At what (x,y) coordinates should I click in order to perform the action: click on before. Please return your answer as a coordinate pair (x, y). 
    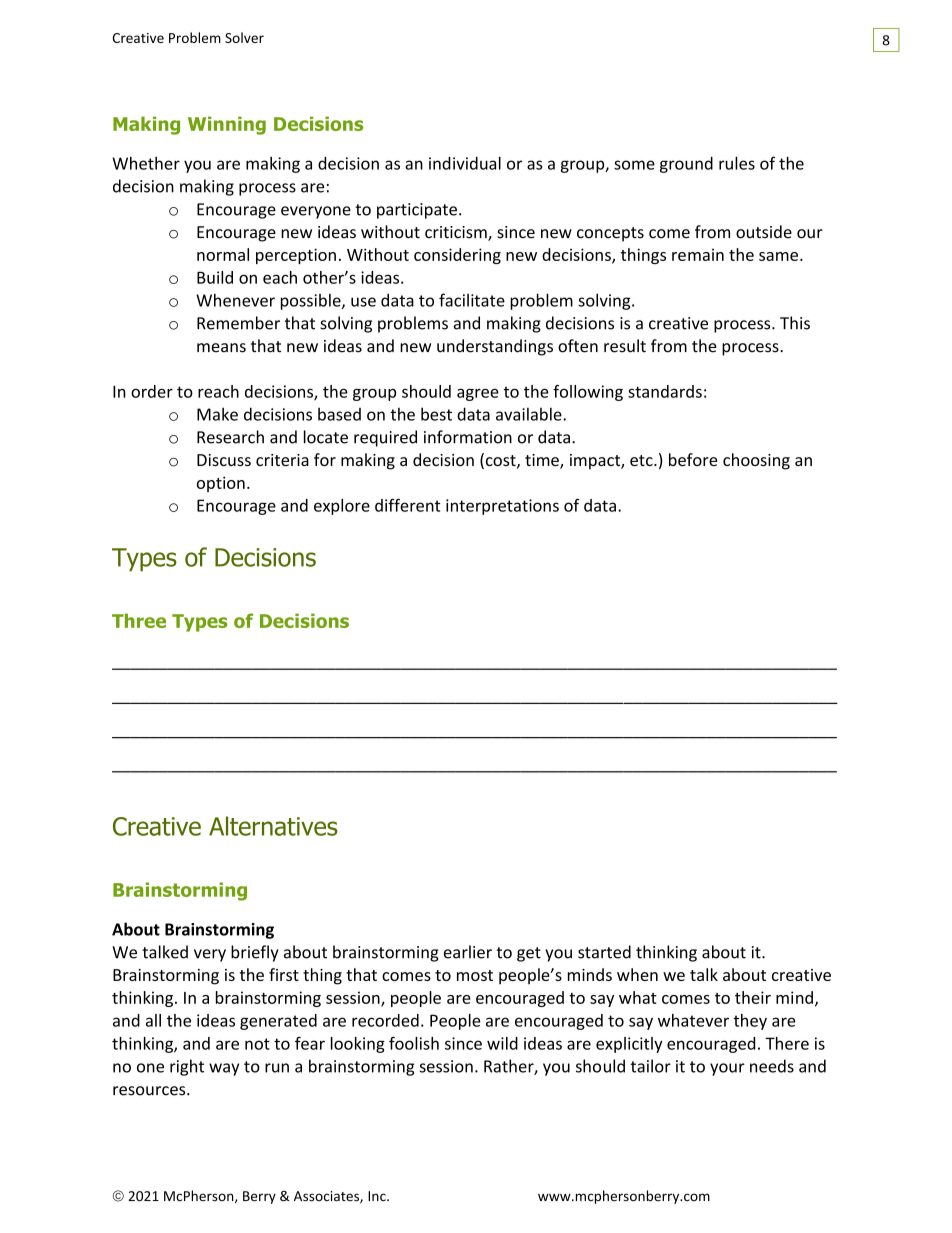
    Looking at the image, I should click on (693, 459).
